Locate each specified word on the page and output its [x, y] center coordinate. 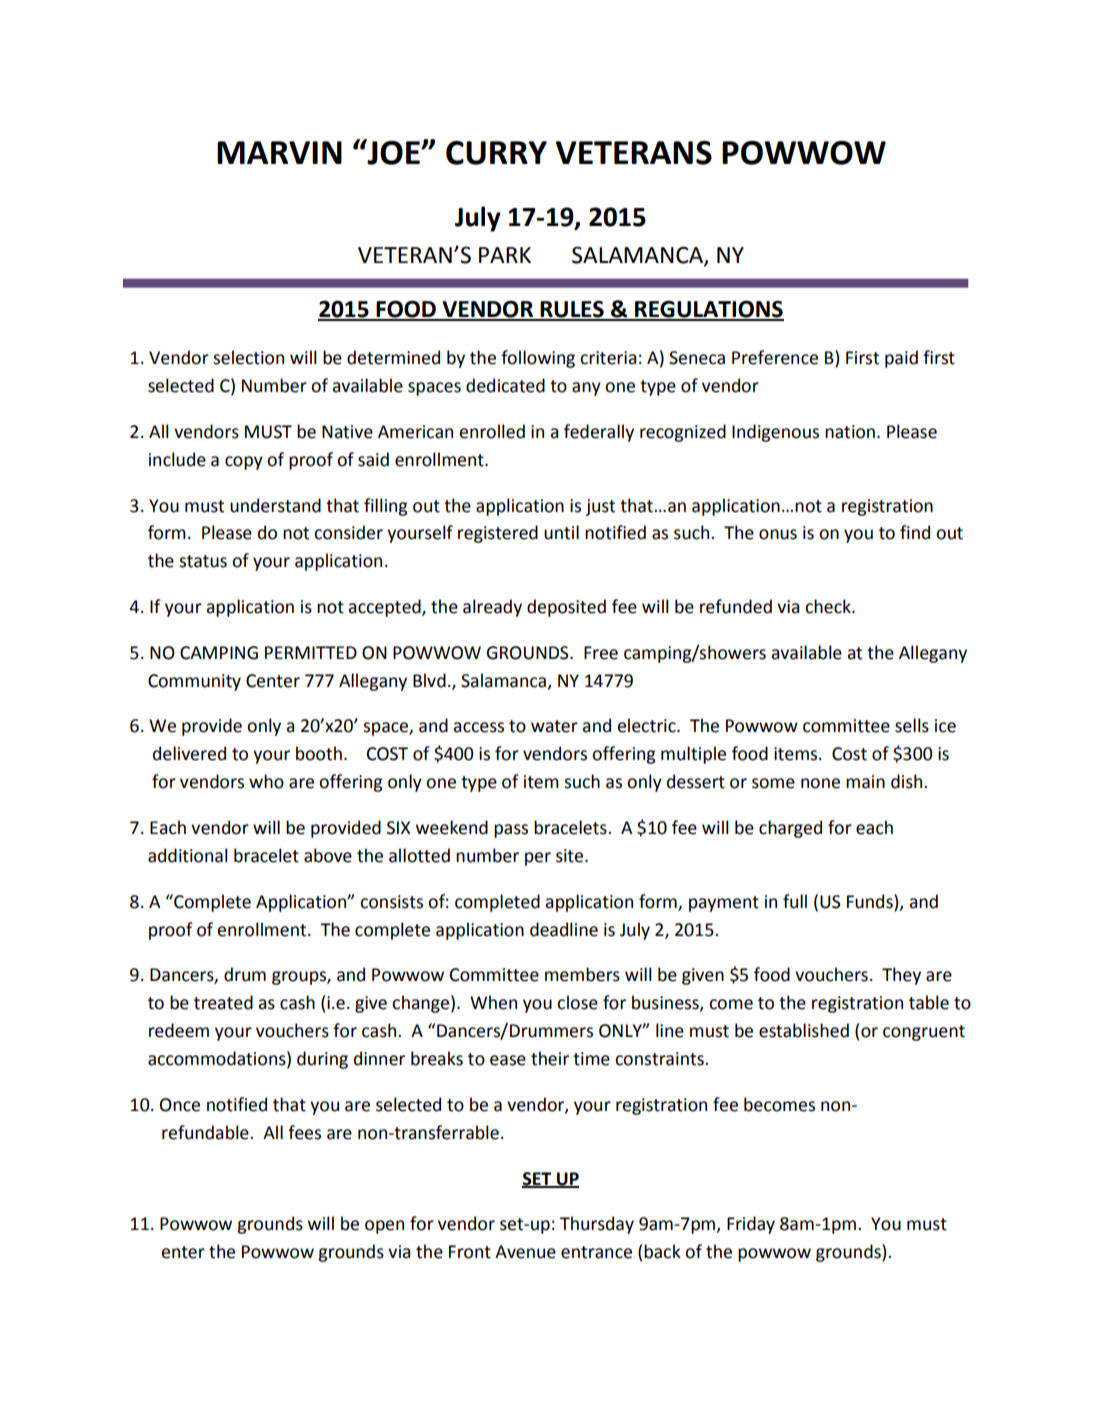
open [384, 1227]
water [554, 726]
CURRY [496, 153]
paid [901, 359]
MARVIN [279, 152]
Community [194, 682]
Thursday [597, 1225]
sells [912, 725]
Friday [751, 1225]
